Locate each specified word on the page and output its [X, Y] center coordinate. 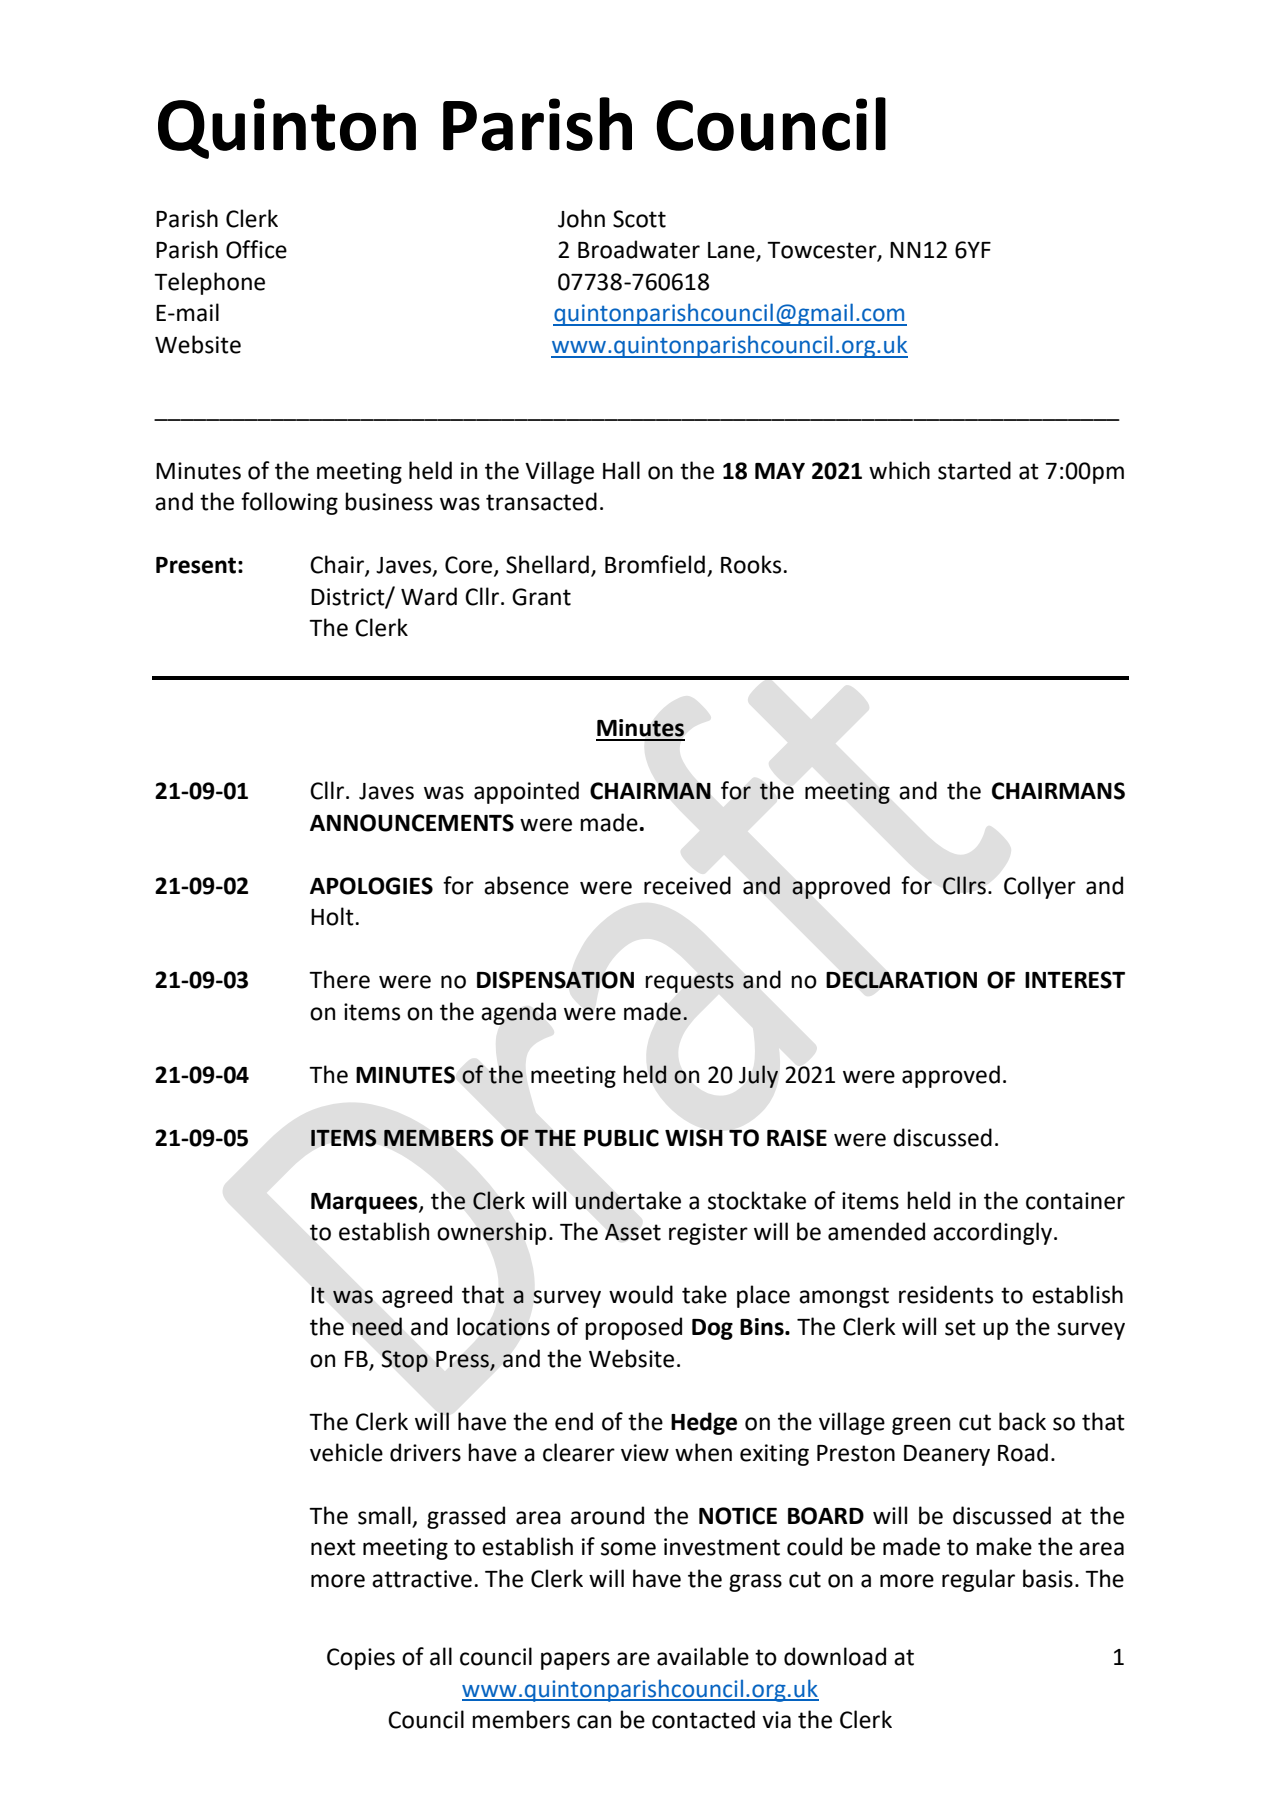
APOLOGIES [371, 886]
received [687, 885]
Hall [621, 470]
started [974, 470]
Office [256, 249]
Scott [639, 219]
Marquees [365, 1203]
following [289, 503]
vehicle [346, 1452]
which [899, 470]
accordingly [994, 1233]
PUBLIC [621, 1138]
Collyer [1040, 887]
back [1022, 1421]
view [645, 1453]
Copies [361, 1659]
